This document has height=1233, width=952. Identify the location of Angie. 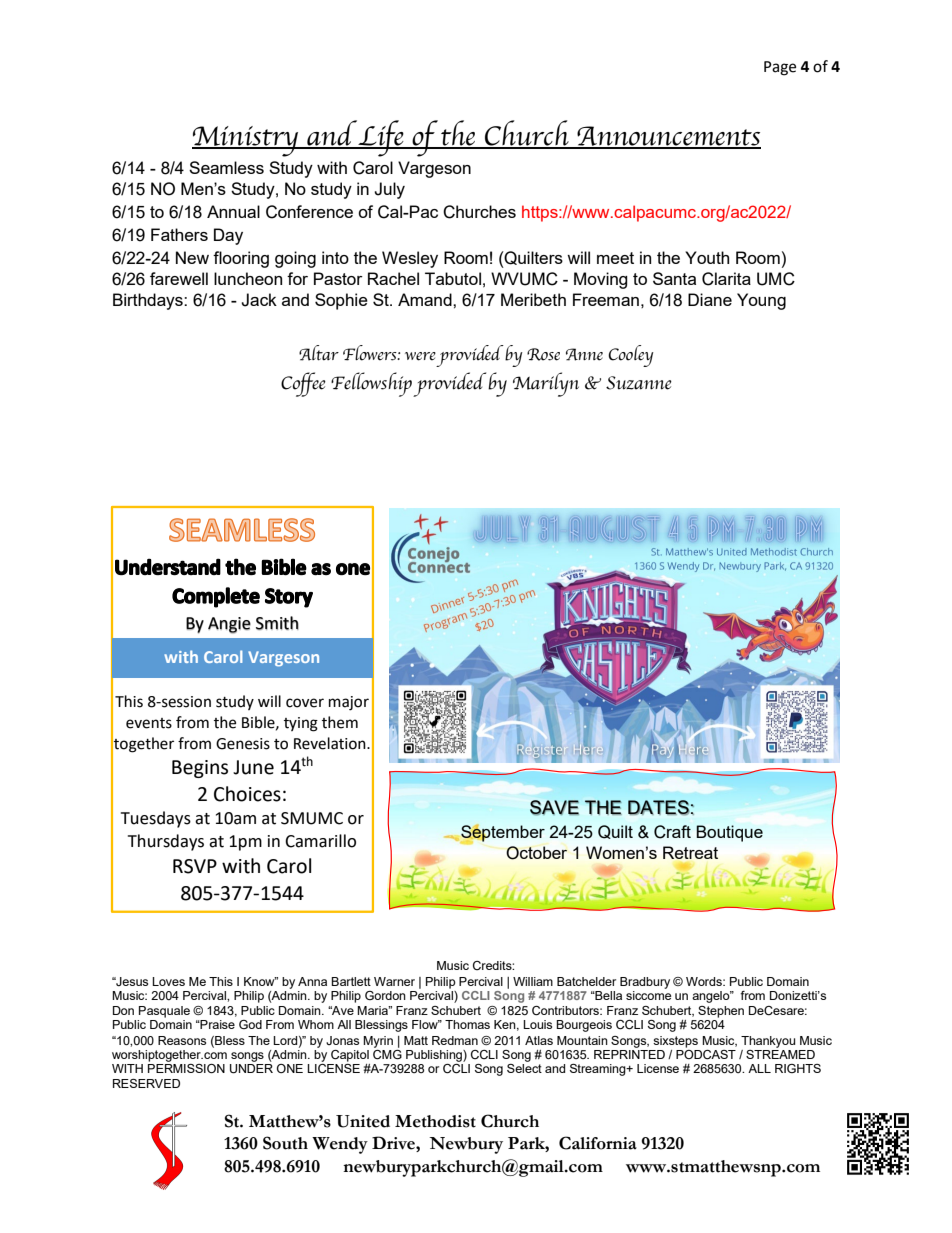
(229, 625).
